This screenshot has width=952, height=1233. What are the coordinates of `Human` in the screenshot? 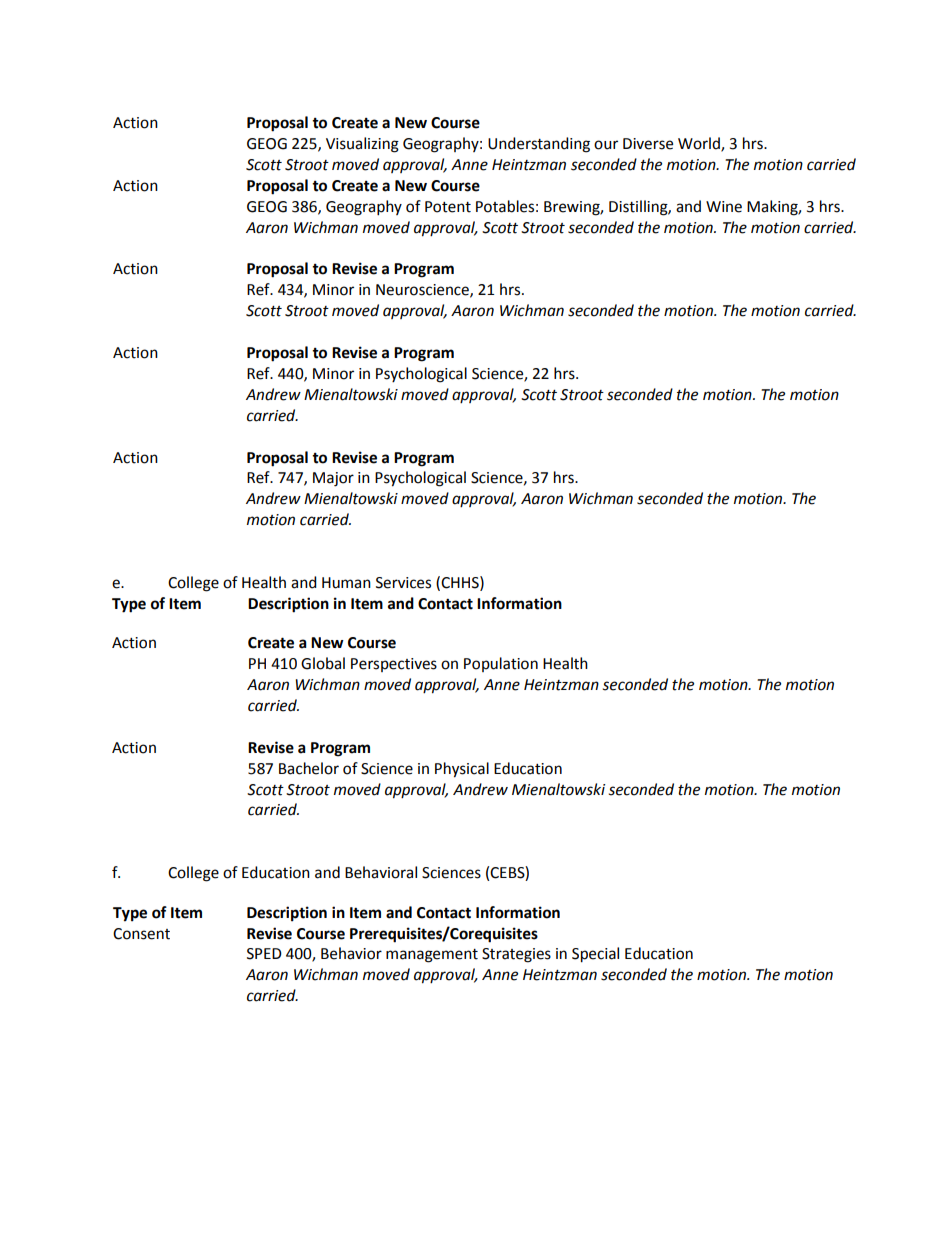 It's located at (346, 583).
